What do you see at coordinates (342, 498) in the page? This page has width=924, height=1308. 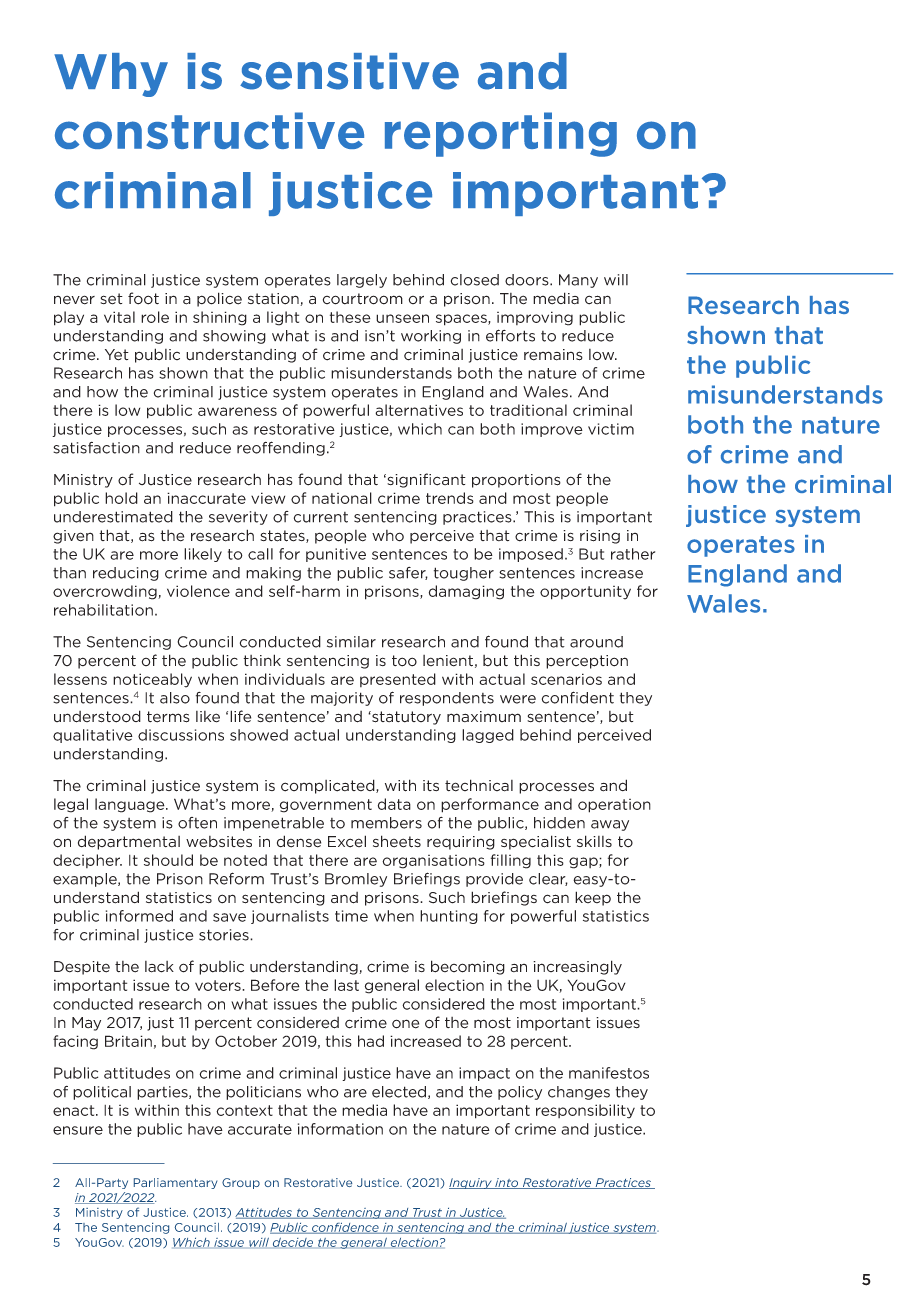 I see `national` at bounding box center [342, 498].
